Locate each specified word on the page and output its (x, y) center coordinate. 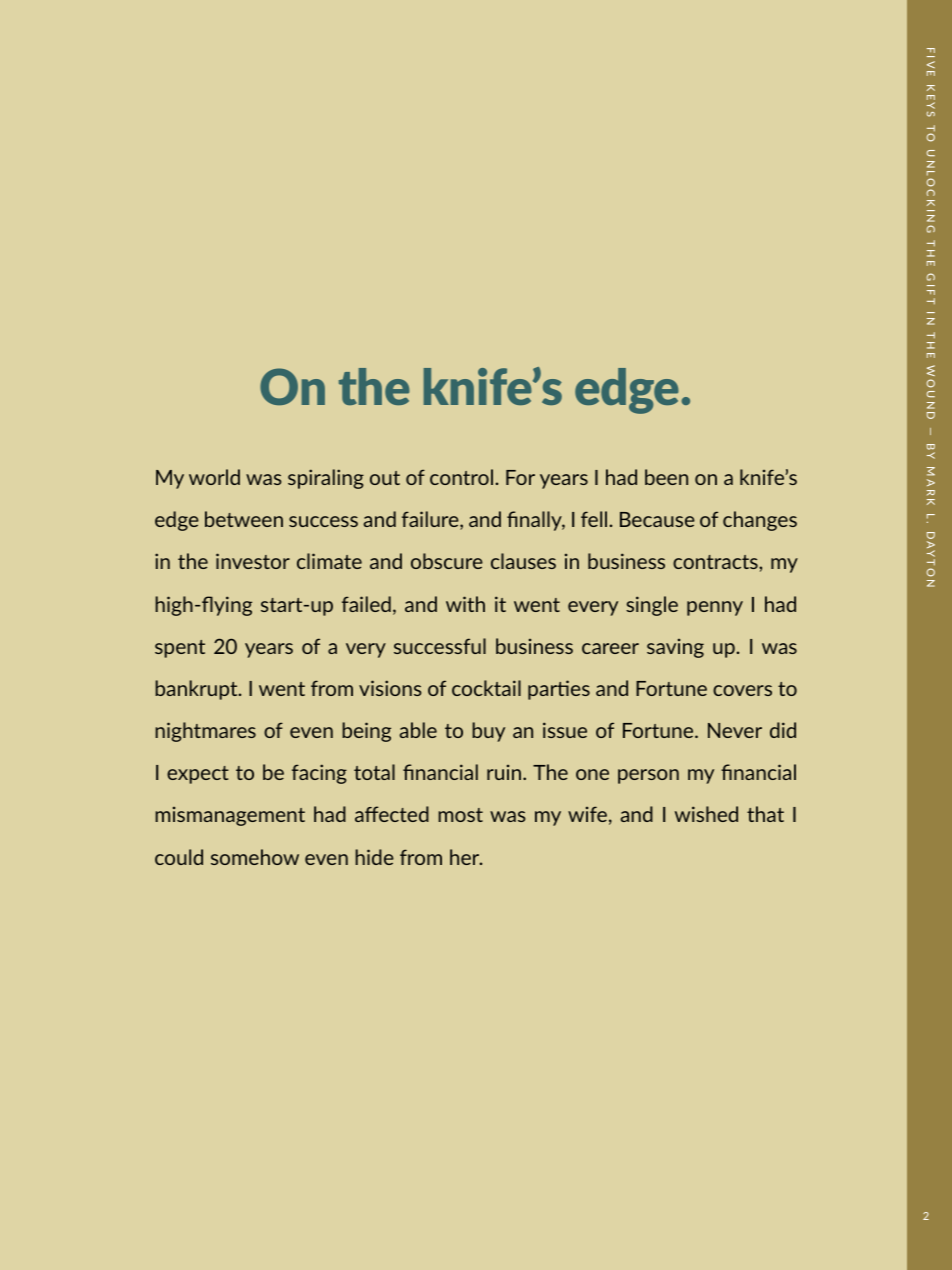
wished (706, 814)
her (466, 857)
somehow (255, 857)
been (666, 477)
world (214, 477)
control (461, 477)
